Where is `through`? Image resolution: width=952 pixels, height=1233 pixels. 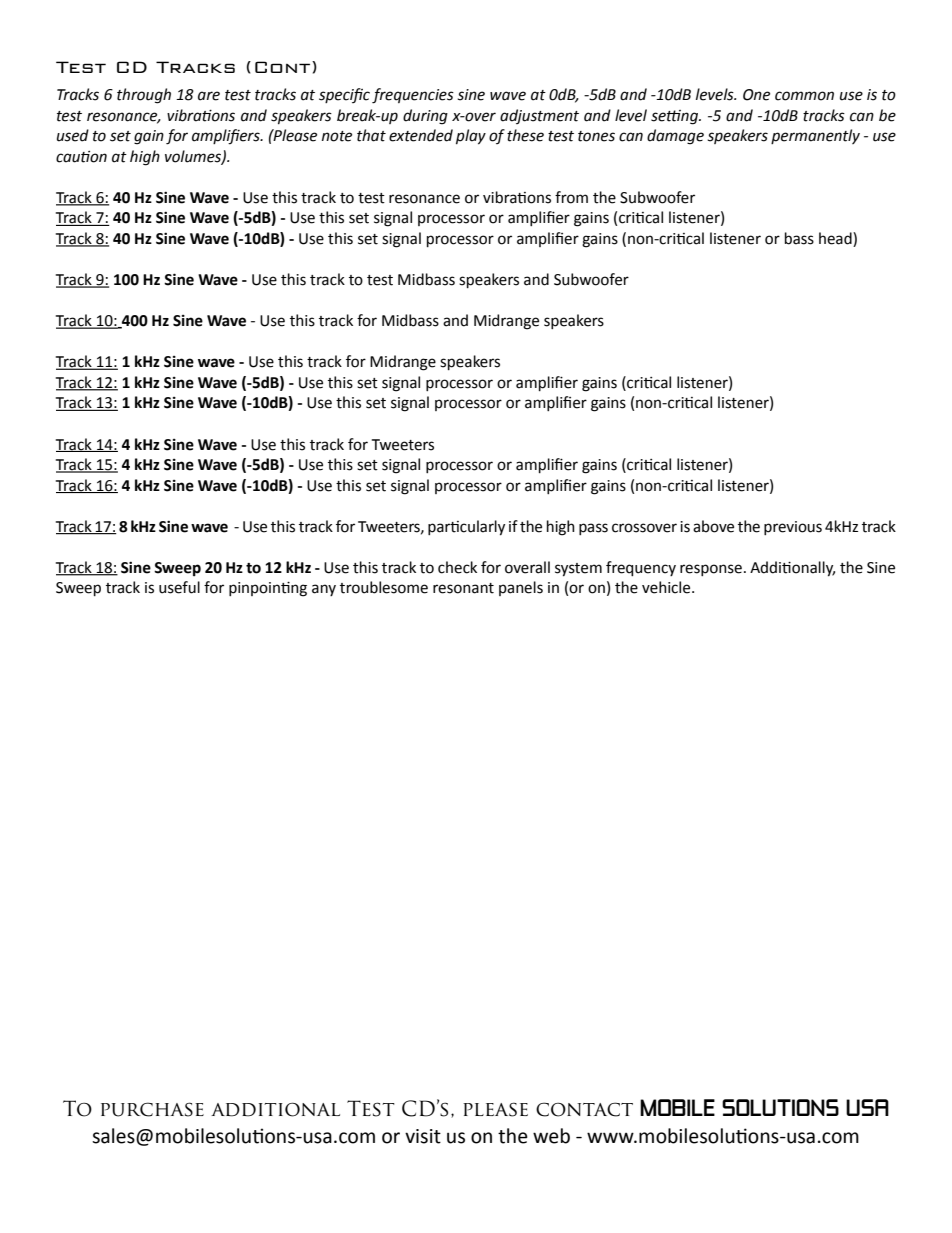
through is located at coordinates (144, 96).
